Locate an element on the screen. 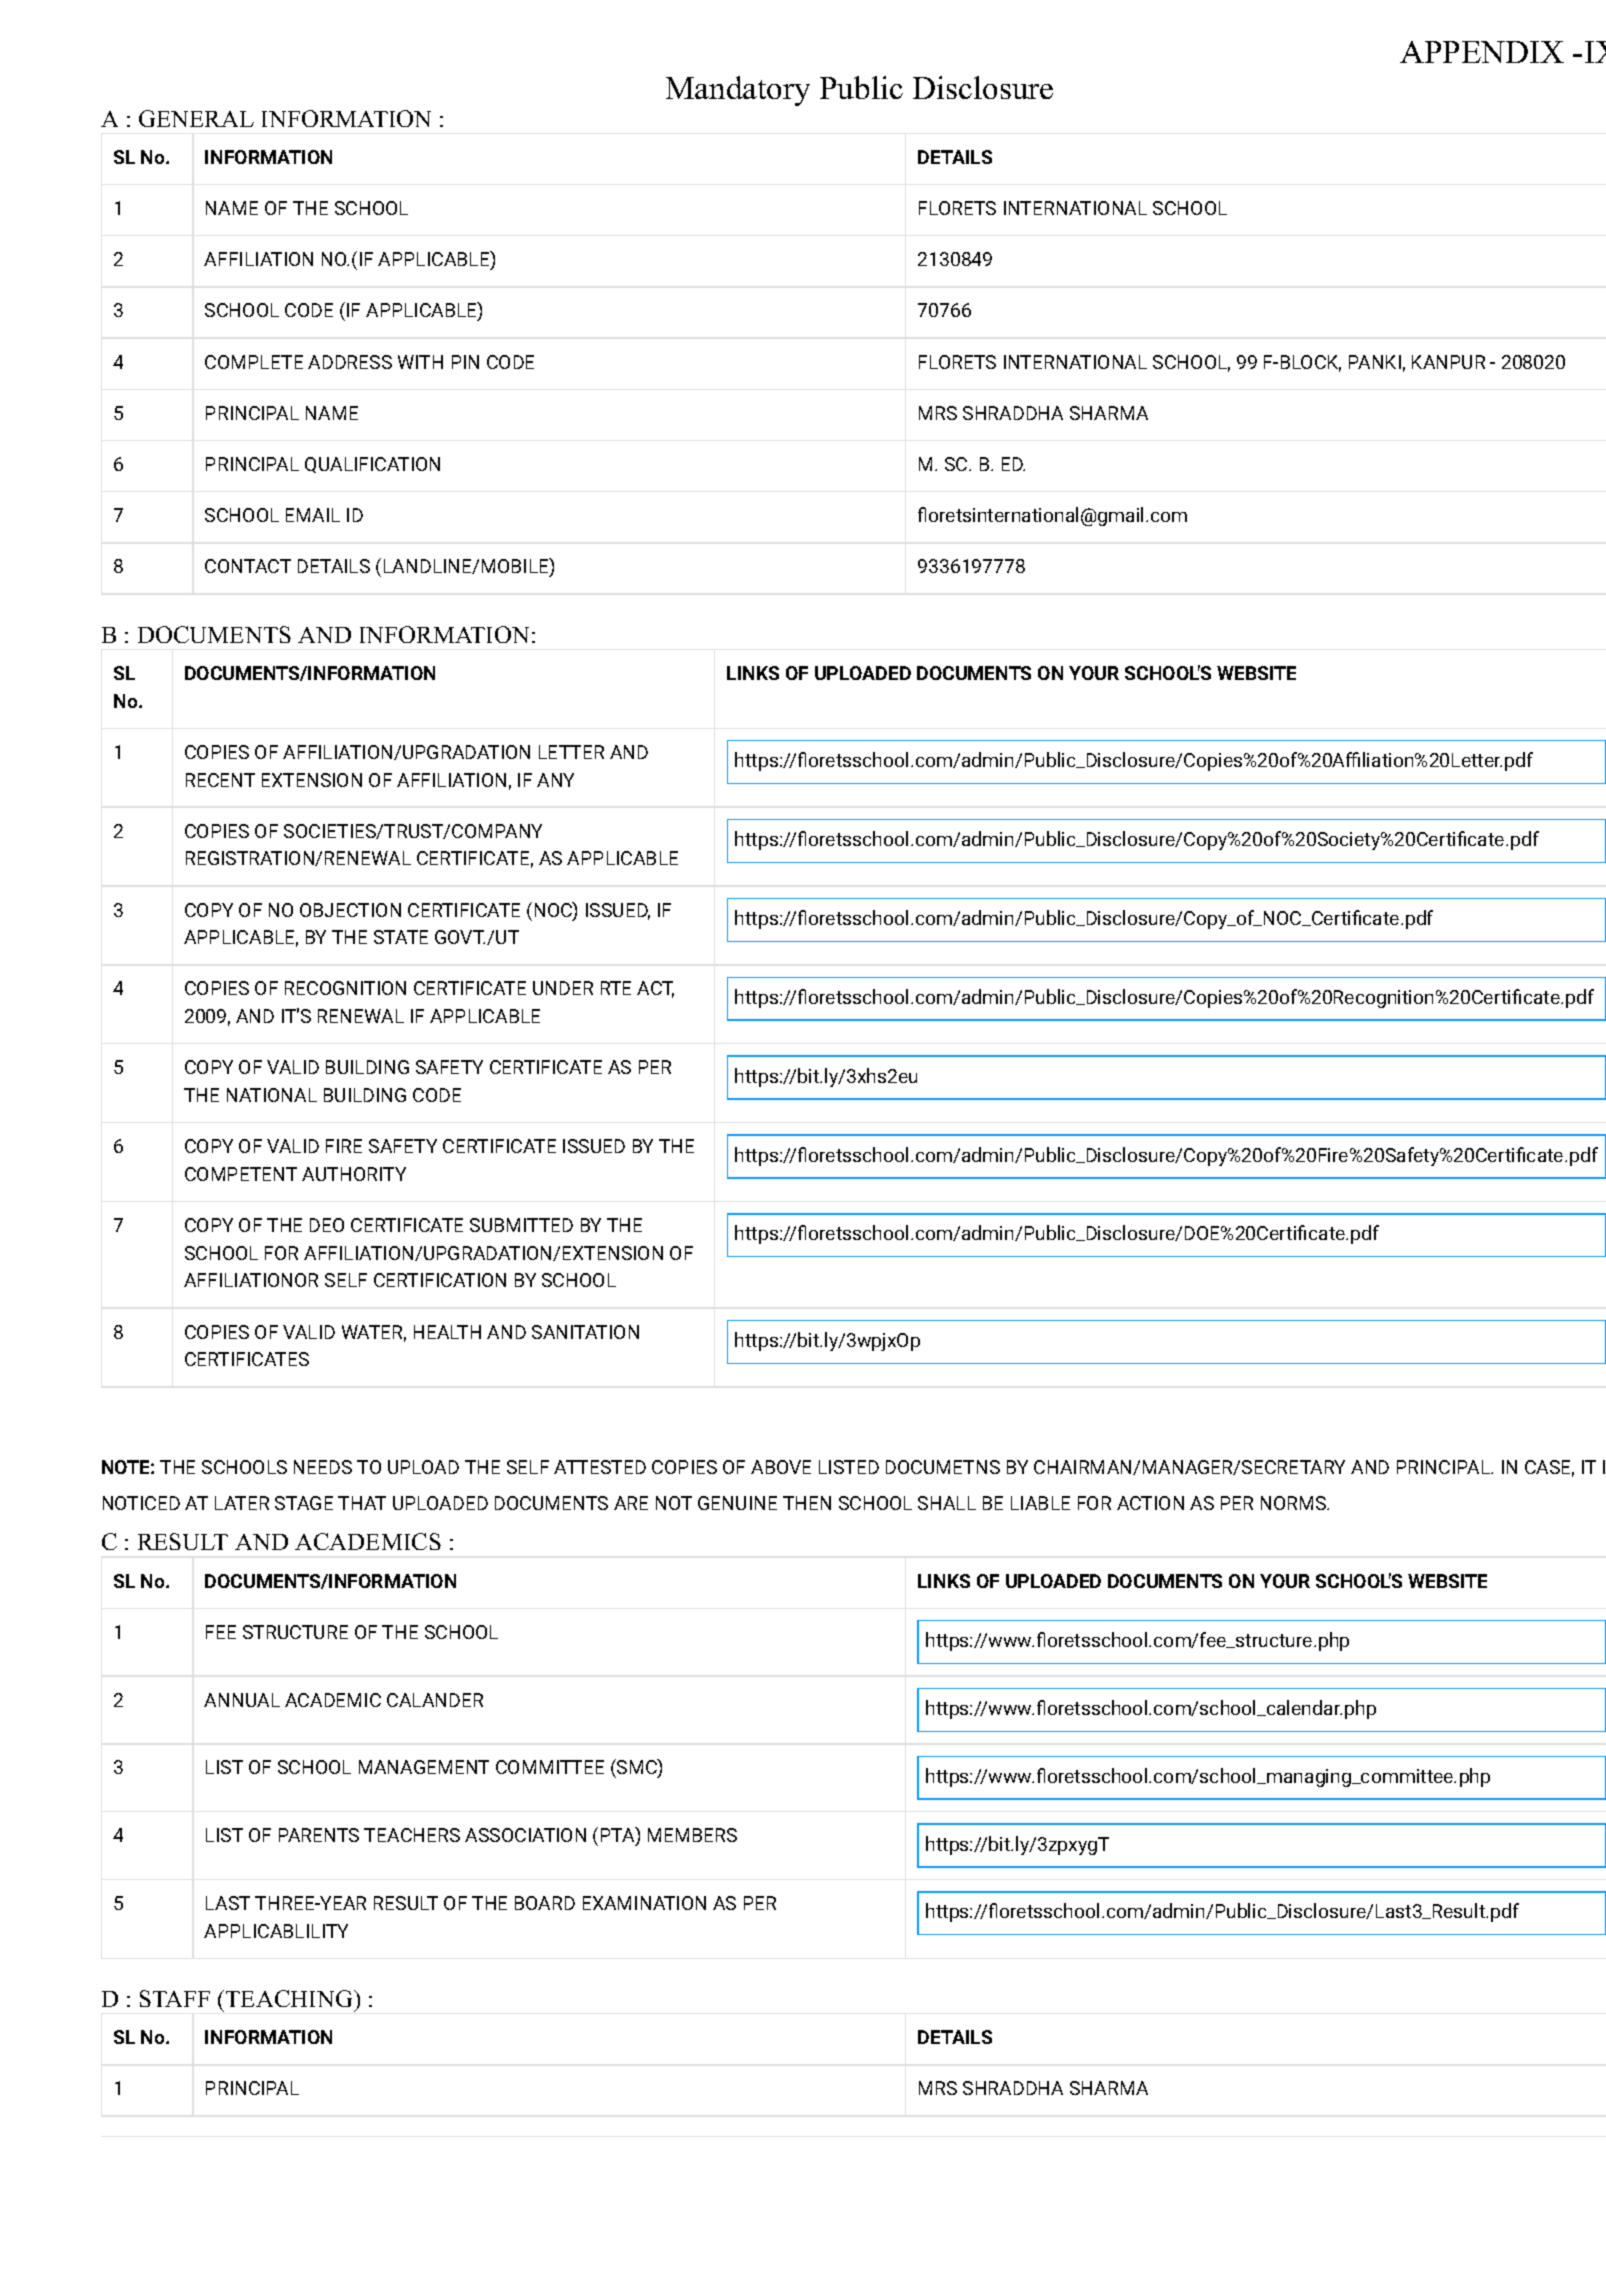 The width and height of the screenshot is (1606, 2272). APPENDIX is located at coordinates (1482, 52).
